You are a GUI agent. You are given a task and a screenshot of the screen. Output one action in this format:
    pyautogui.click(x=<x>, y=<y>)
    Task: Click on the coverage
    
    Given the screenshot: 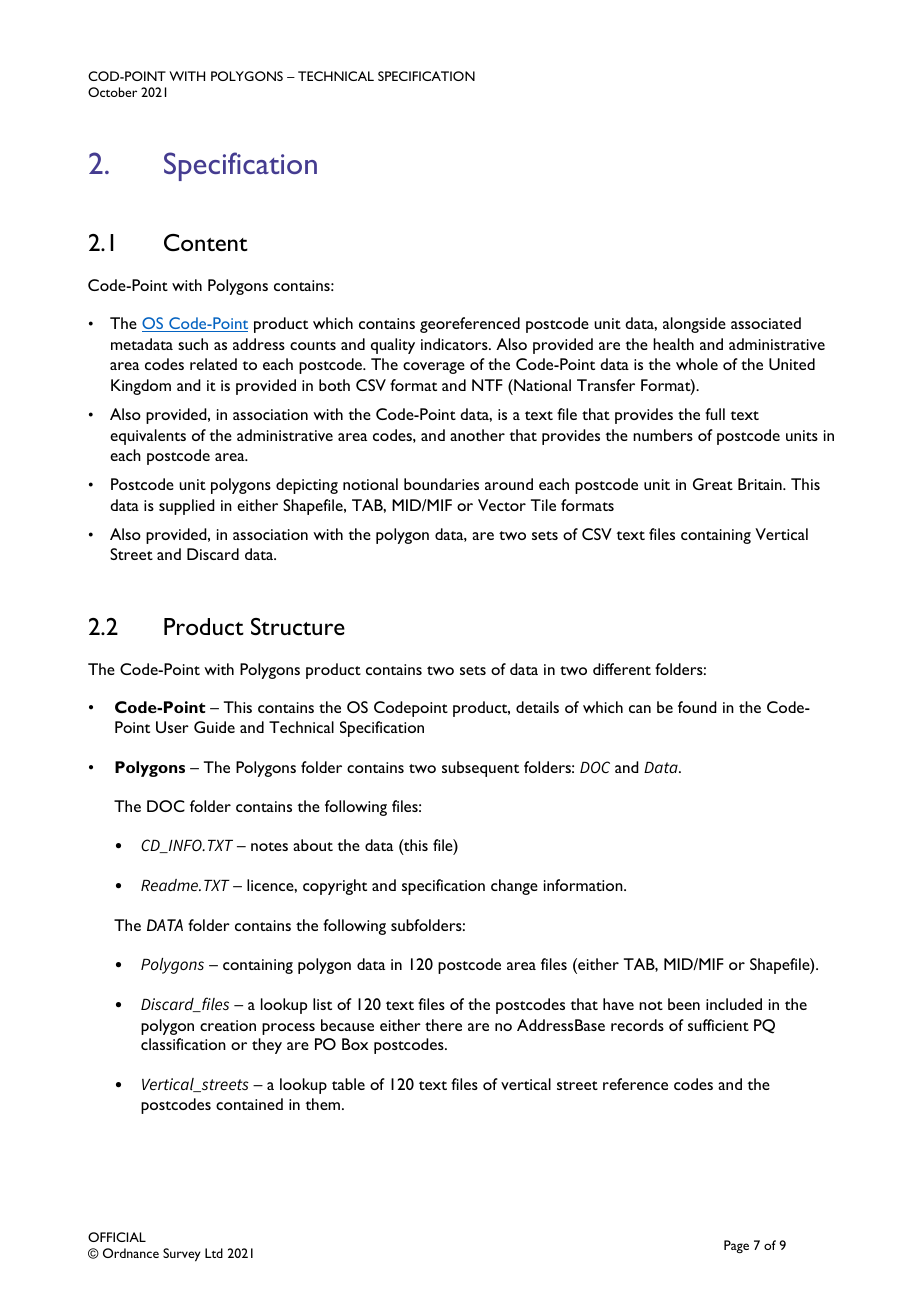 What is the action you would take?
    pyautogui.click(x=434, y=368)
